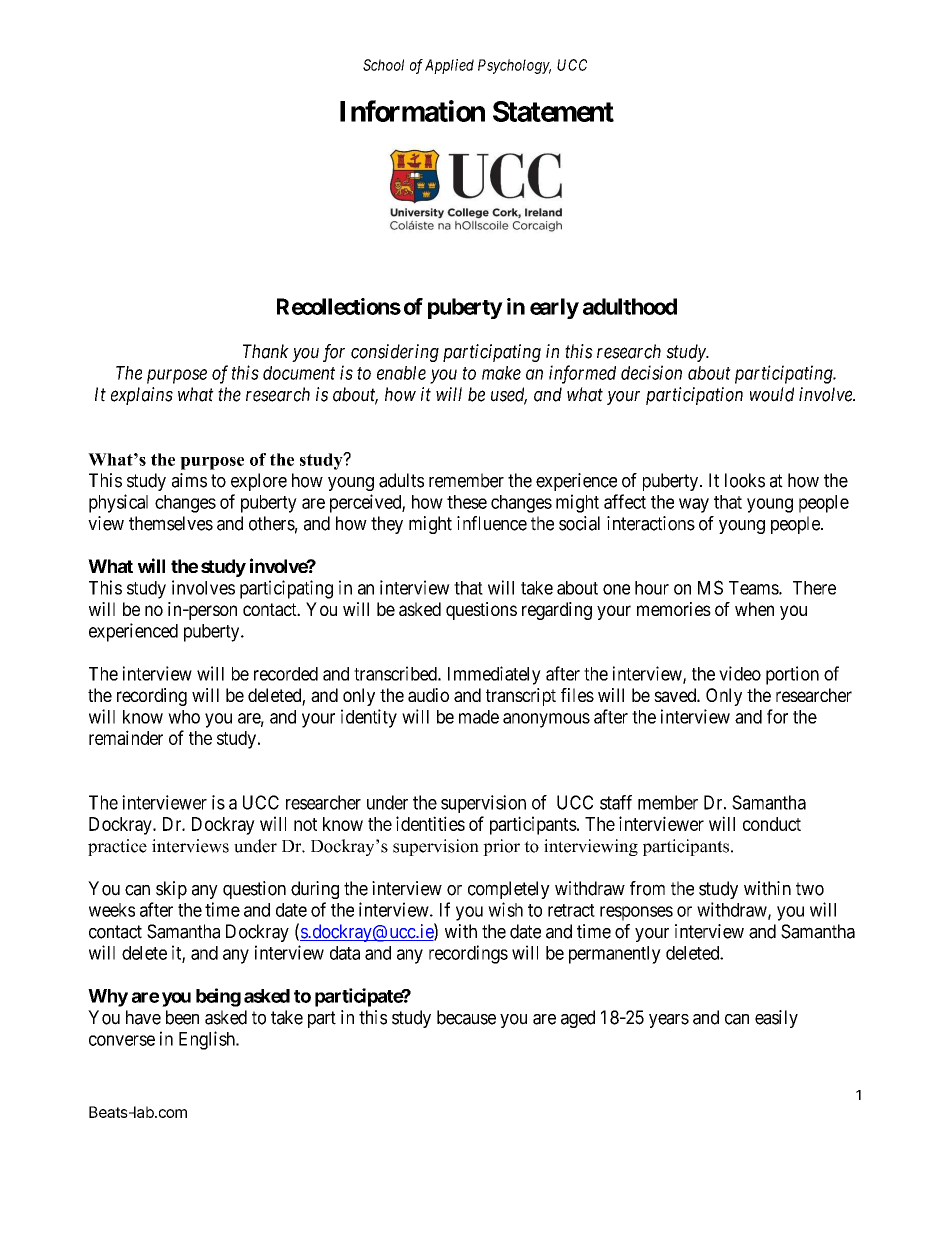 This document has height=1233, width=952. I want to click on explains, so click(142, 396).
